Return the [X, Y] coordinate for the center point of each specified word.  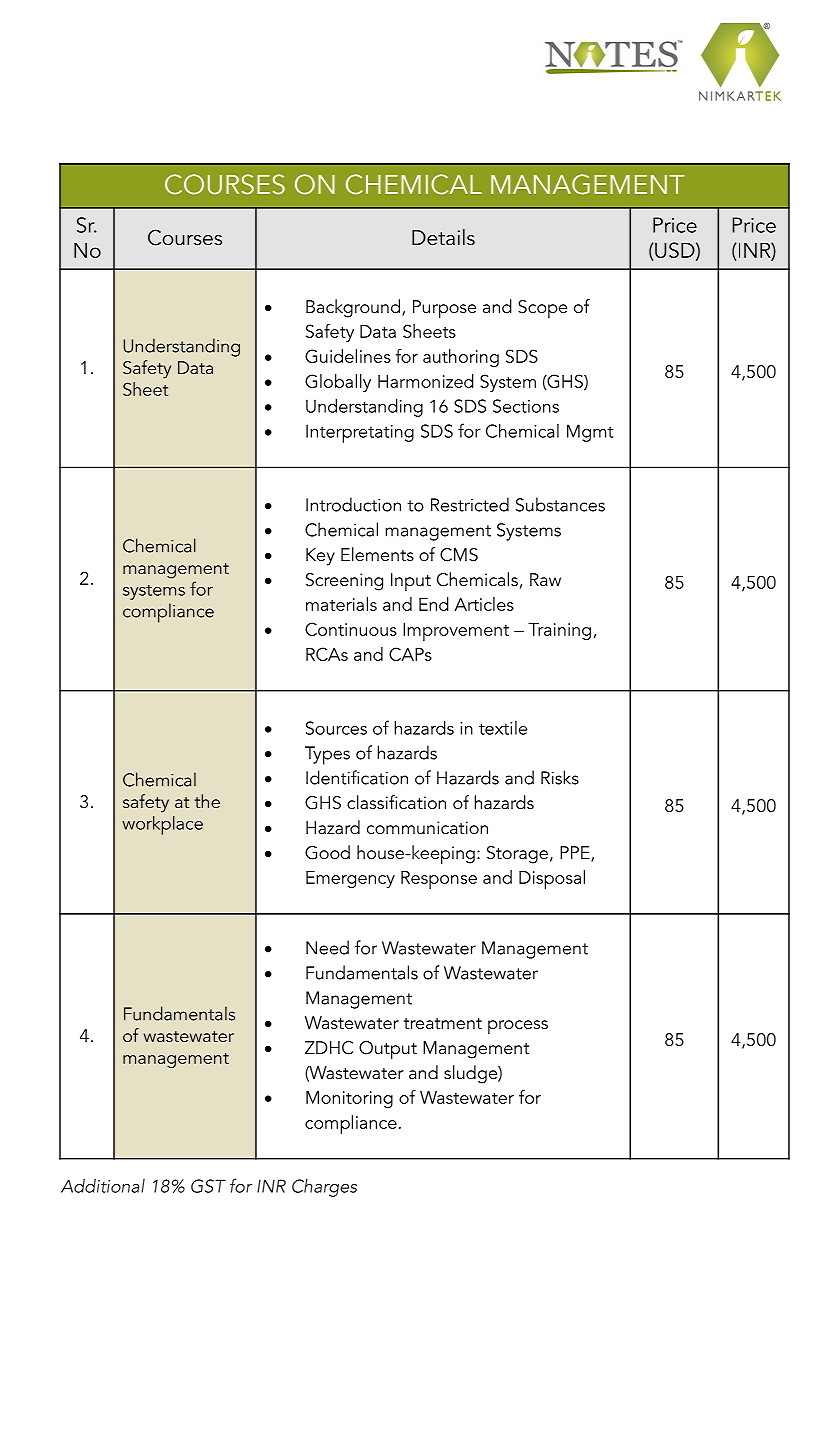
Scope [542, 309]
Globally [338, 383]
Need [327, 947]
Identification [357, 777]
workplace [162, 825]
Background [353, 308]
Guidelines [348, 356]
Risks [560, 777]
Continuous [351, 629]
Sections [526, 406]
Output [388, 1050]
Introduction [353, 504]
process [518, 1027]
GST [208, 1186]
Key [320, 557]
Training [559, 631]
